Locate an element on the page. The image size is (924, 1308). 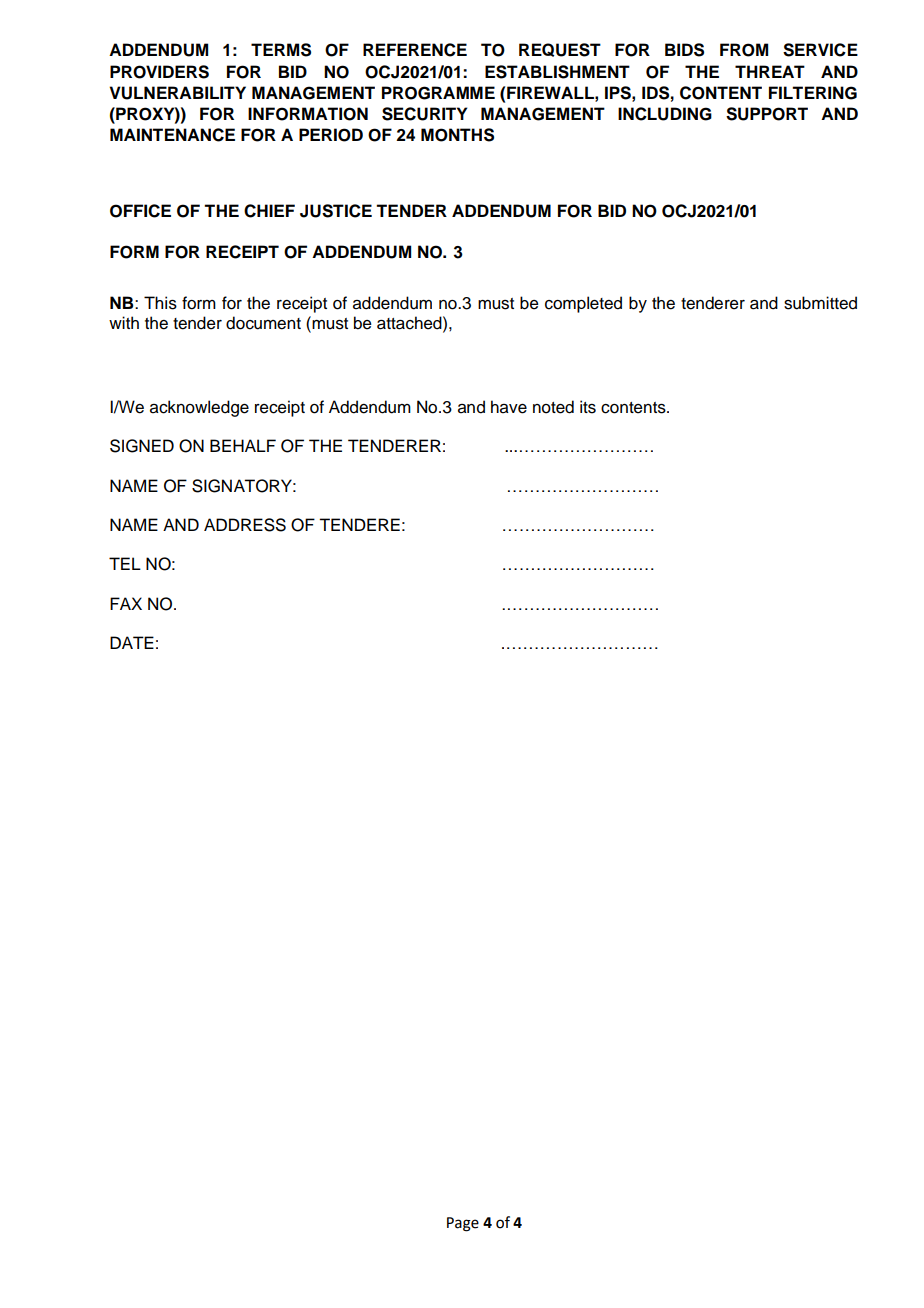
FAX is located at coordinates (126, 603).
